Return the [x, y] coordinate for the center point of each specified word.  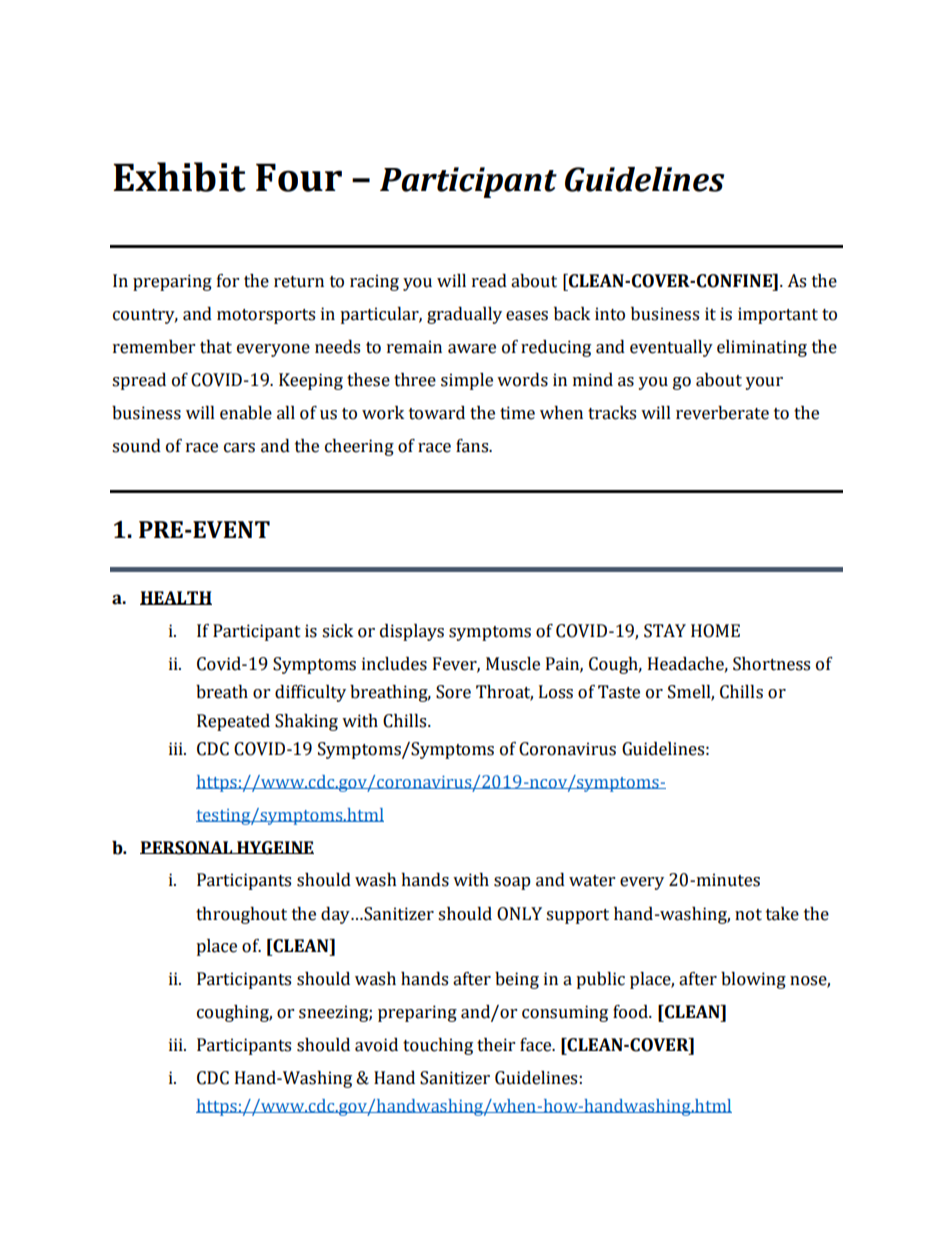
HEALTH [176, 598]
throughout [241, 915]
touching [438, 1046]
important [778, 315]
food [631, 1012]
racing [374, 282]
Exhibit [179, 177]
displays [412, 632]
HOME [715, 631]
